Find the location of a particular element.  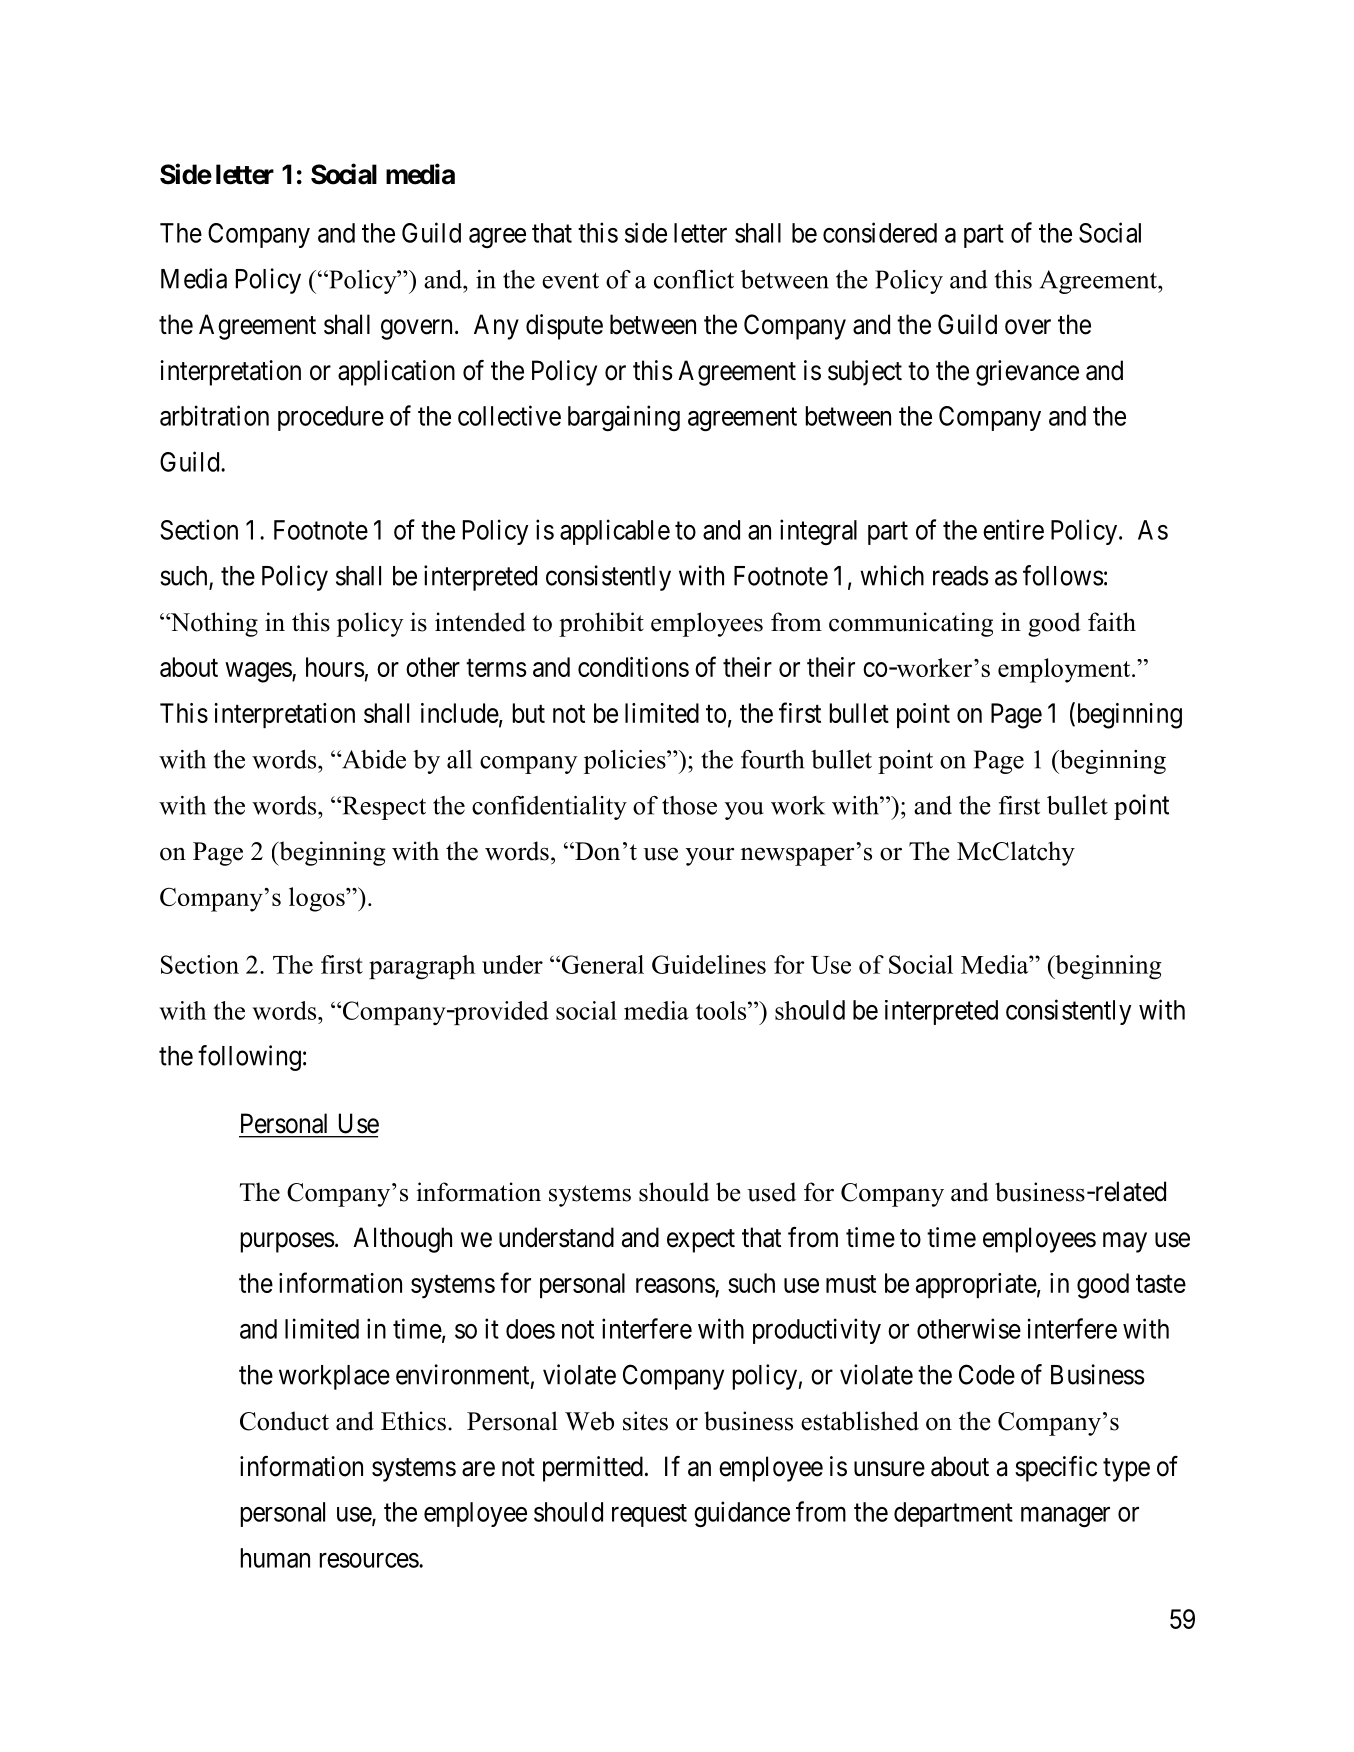

taste is located at coordinates (1161, 1284).
